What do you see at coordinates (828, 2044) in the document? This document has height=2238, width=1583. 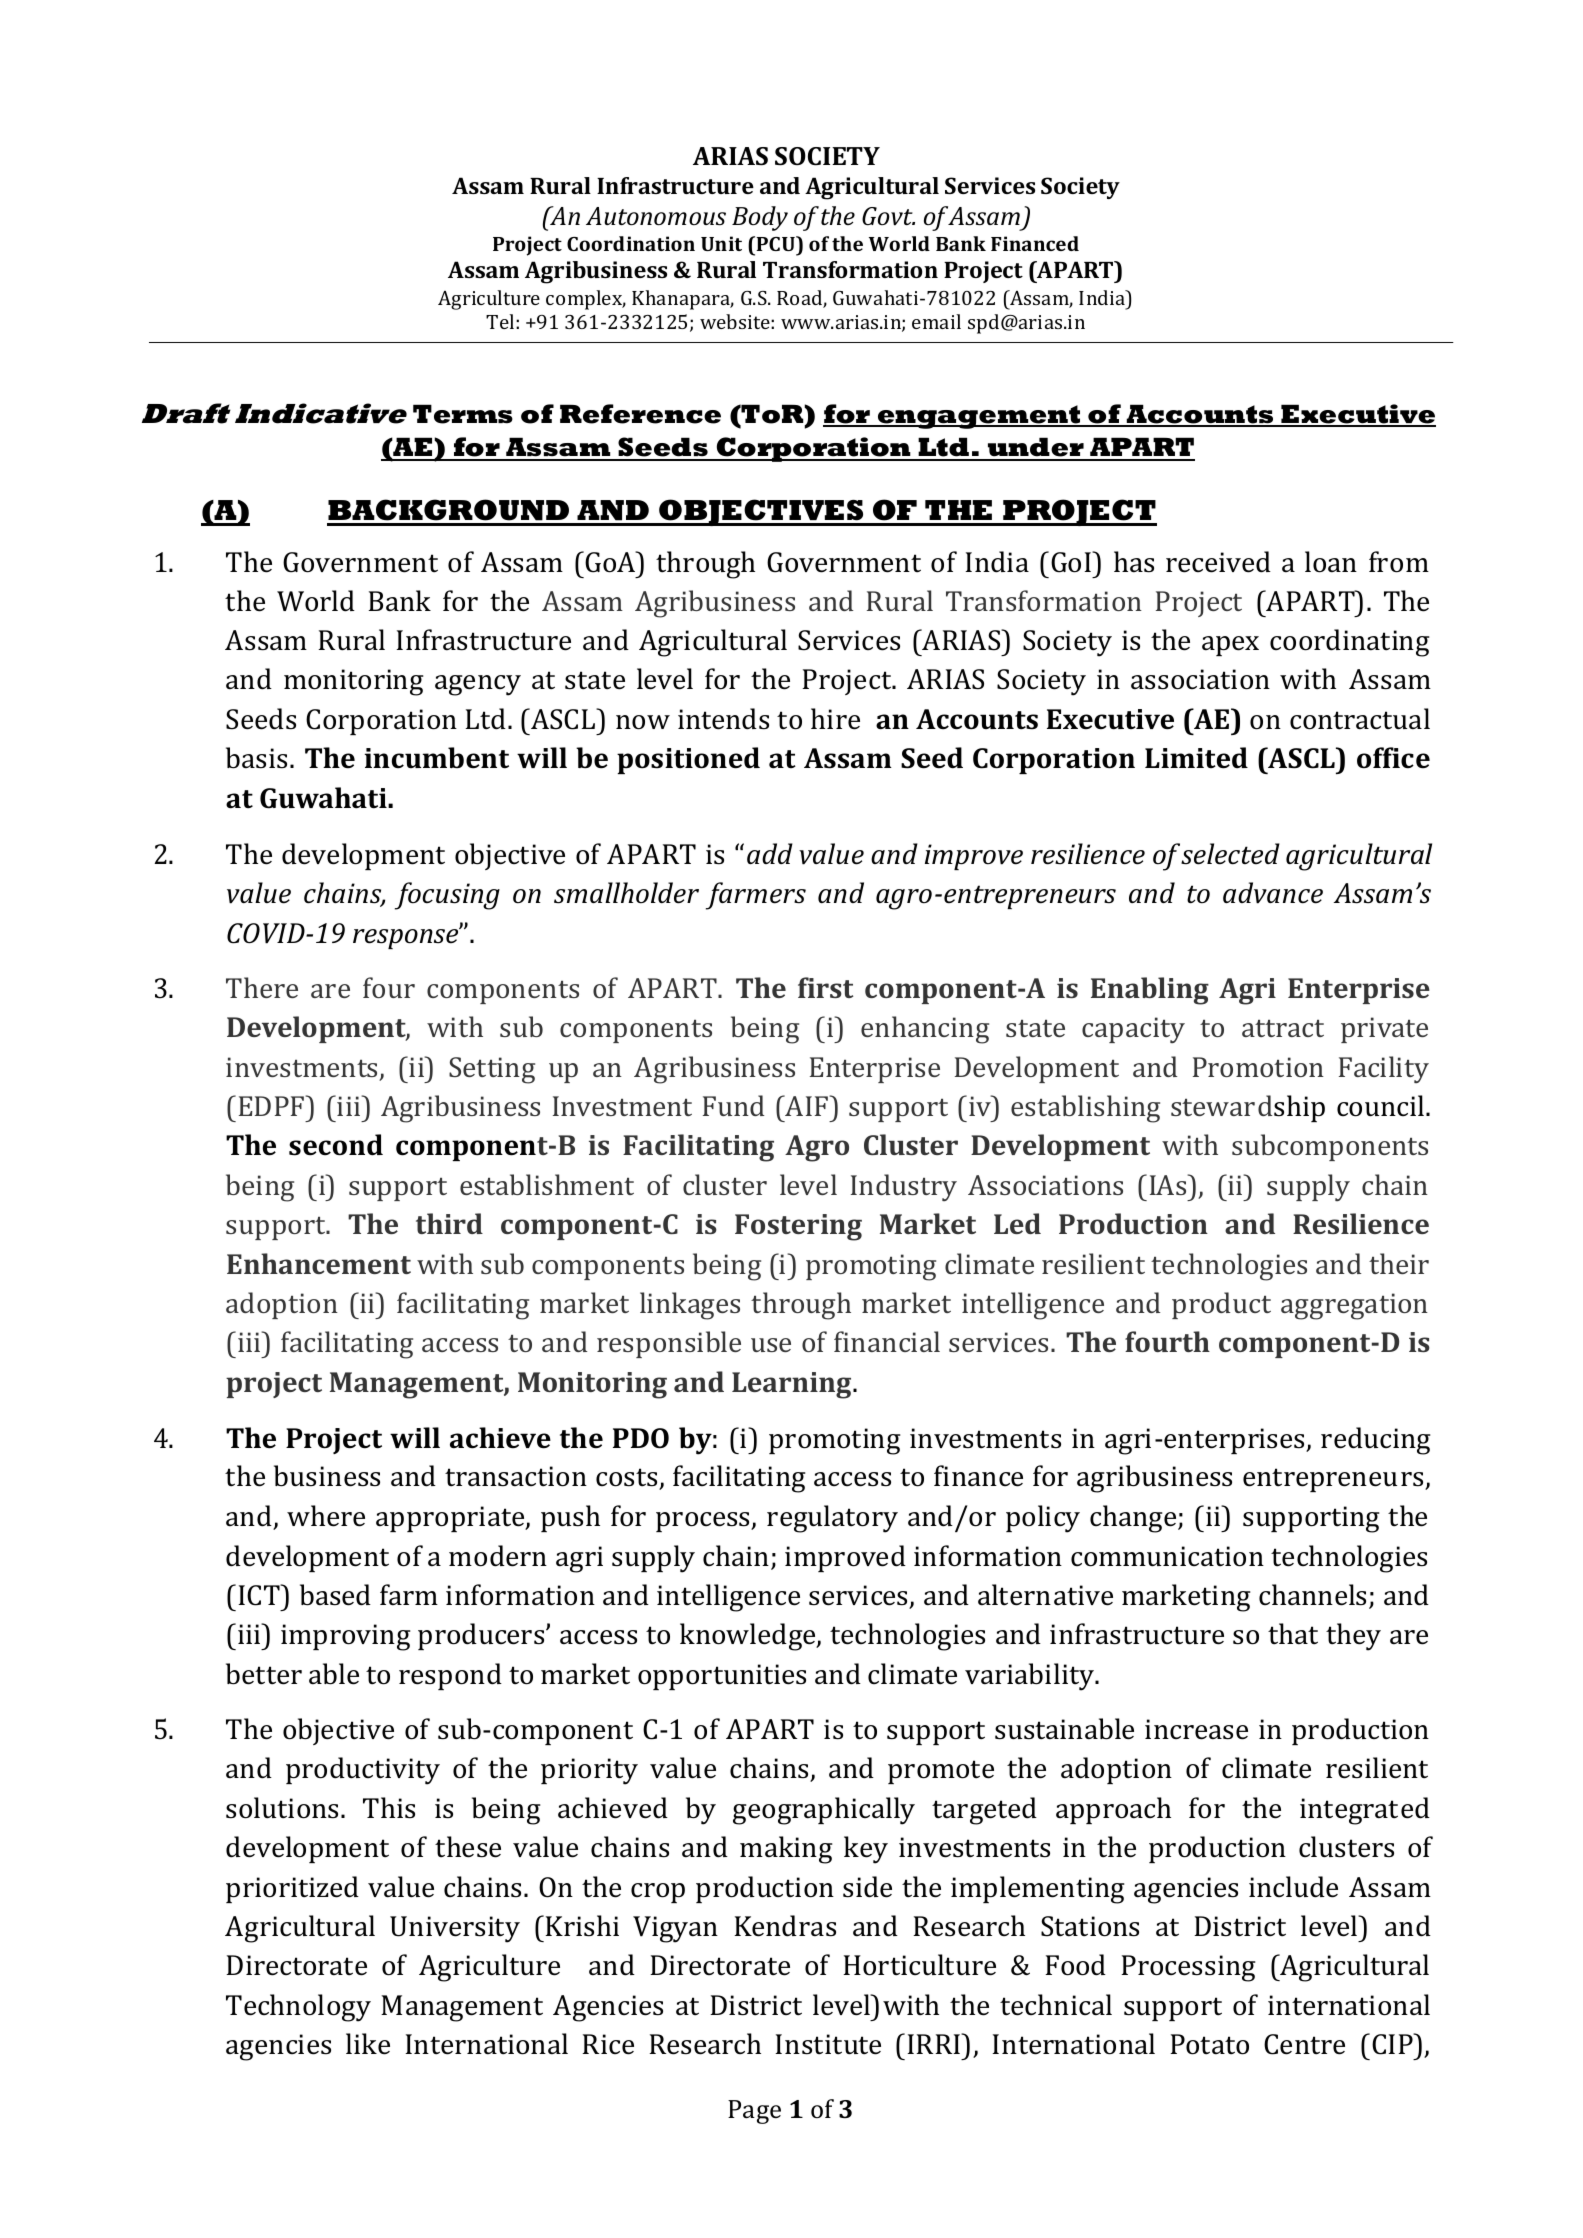 I see `Institute` at bounding box center [828, 2044].
